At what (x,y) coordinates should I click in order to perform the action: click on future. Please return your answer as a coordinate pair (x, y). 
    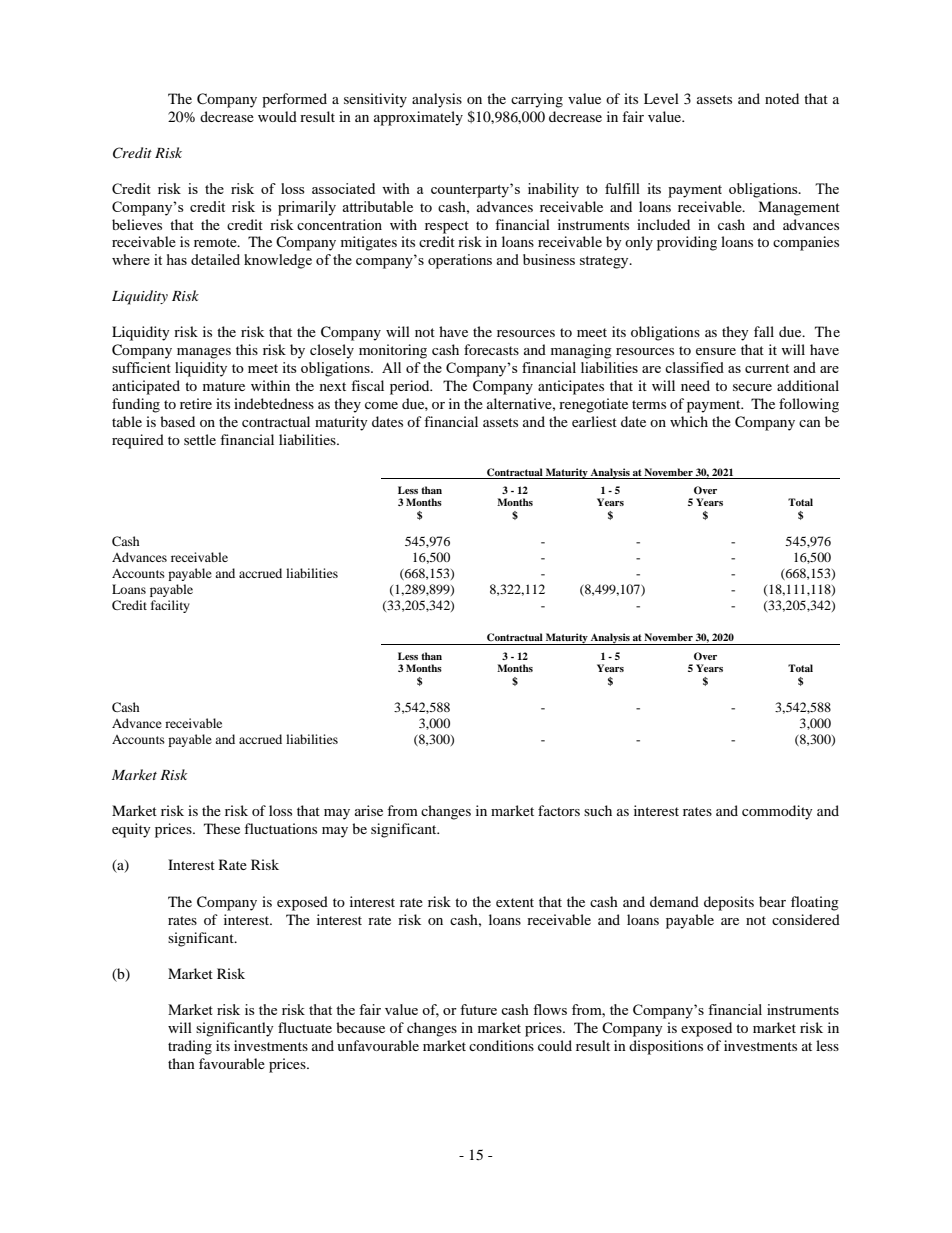
    Looking at the image, I should click on (478, 1009).
